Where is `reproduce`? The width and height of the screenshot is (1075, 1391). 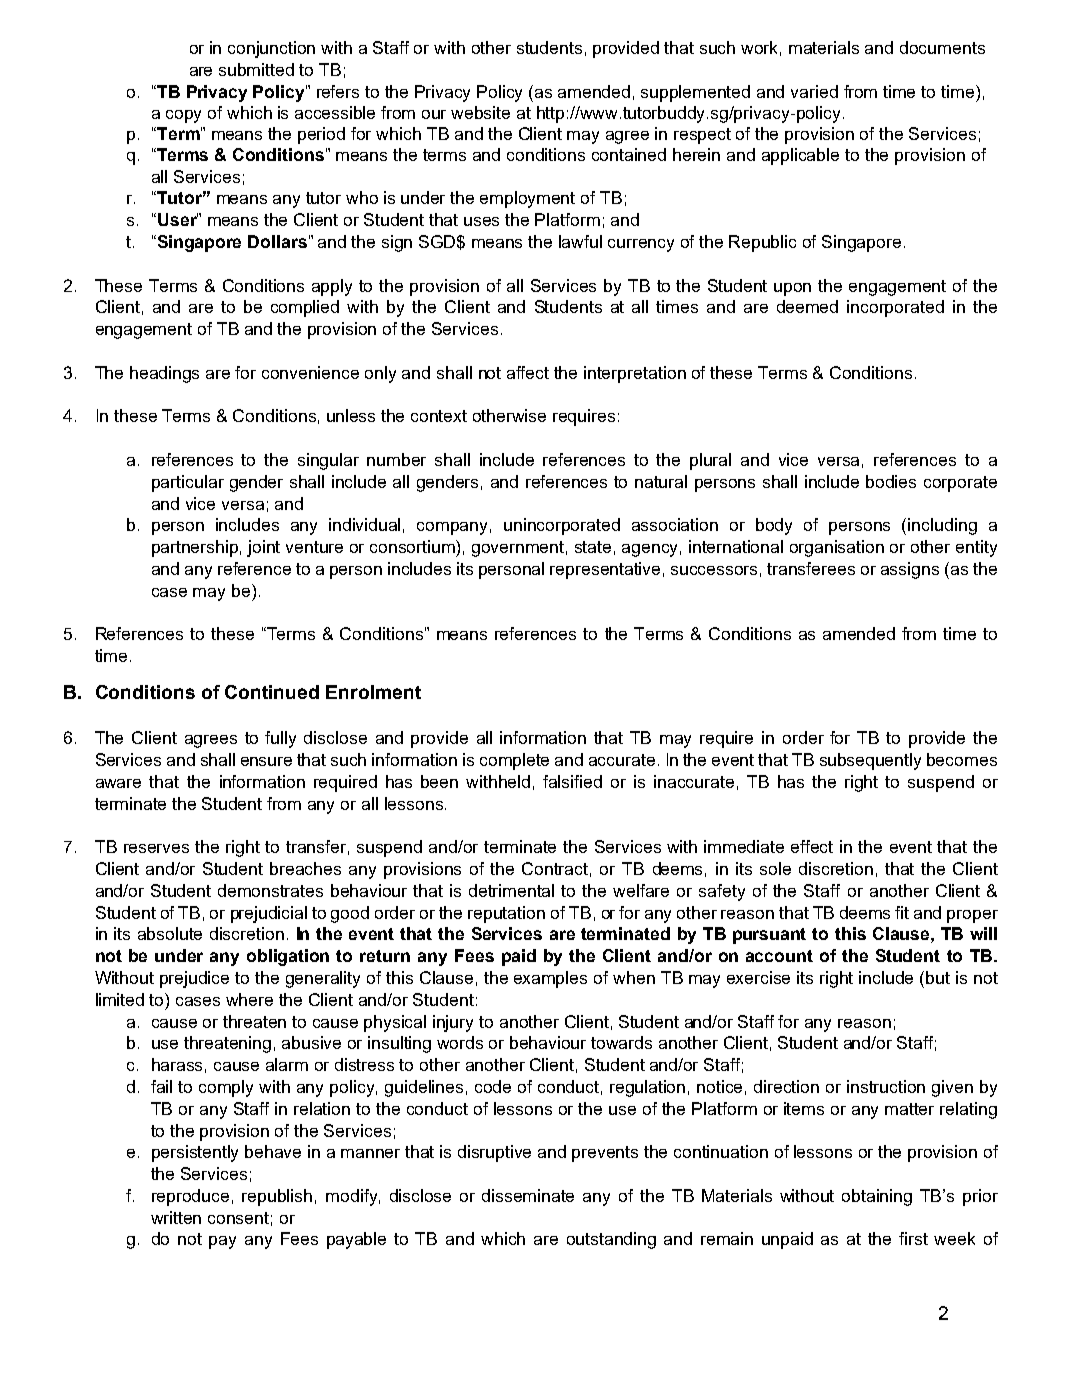 reproduce is located at coordinates (190, 1197).
